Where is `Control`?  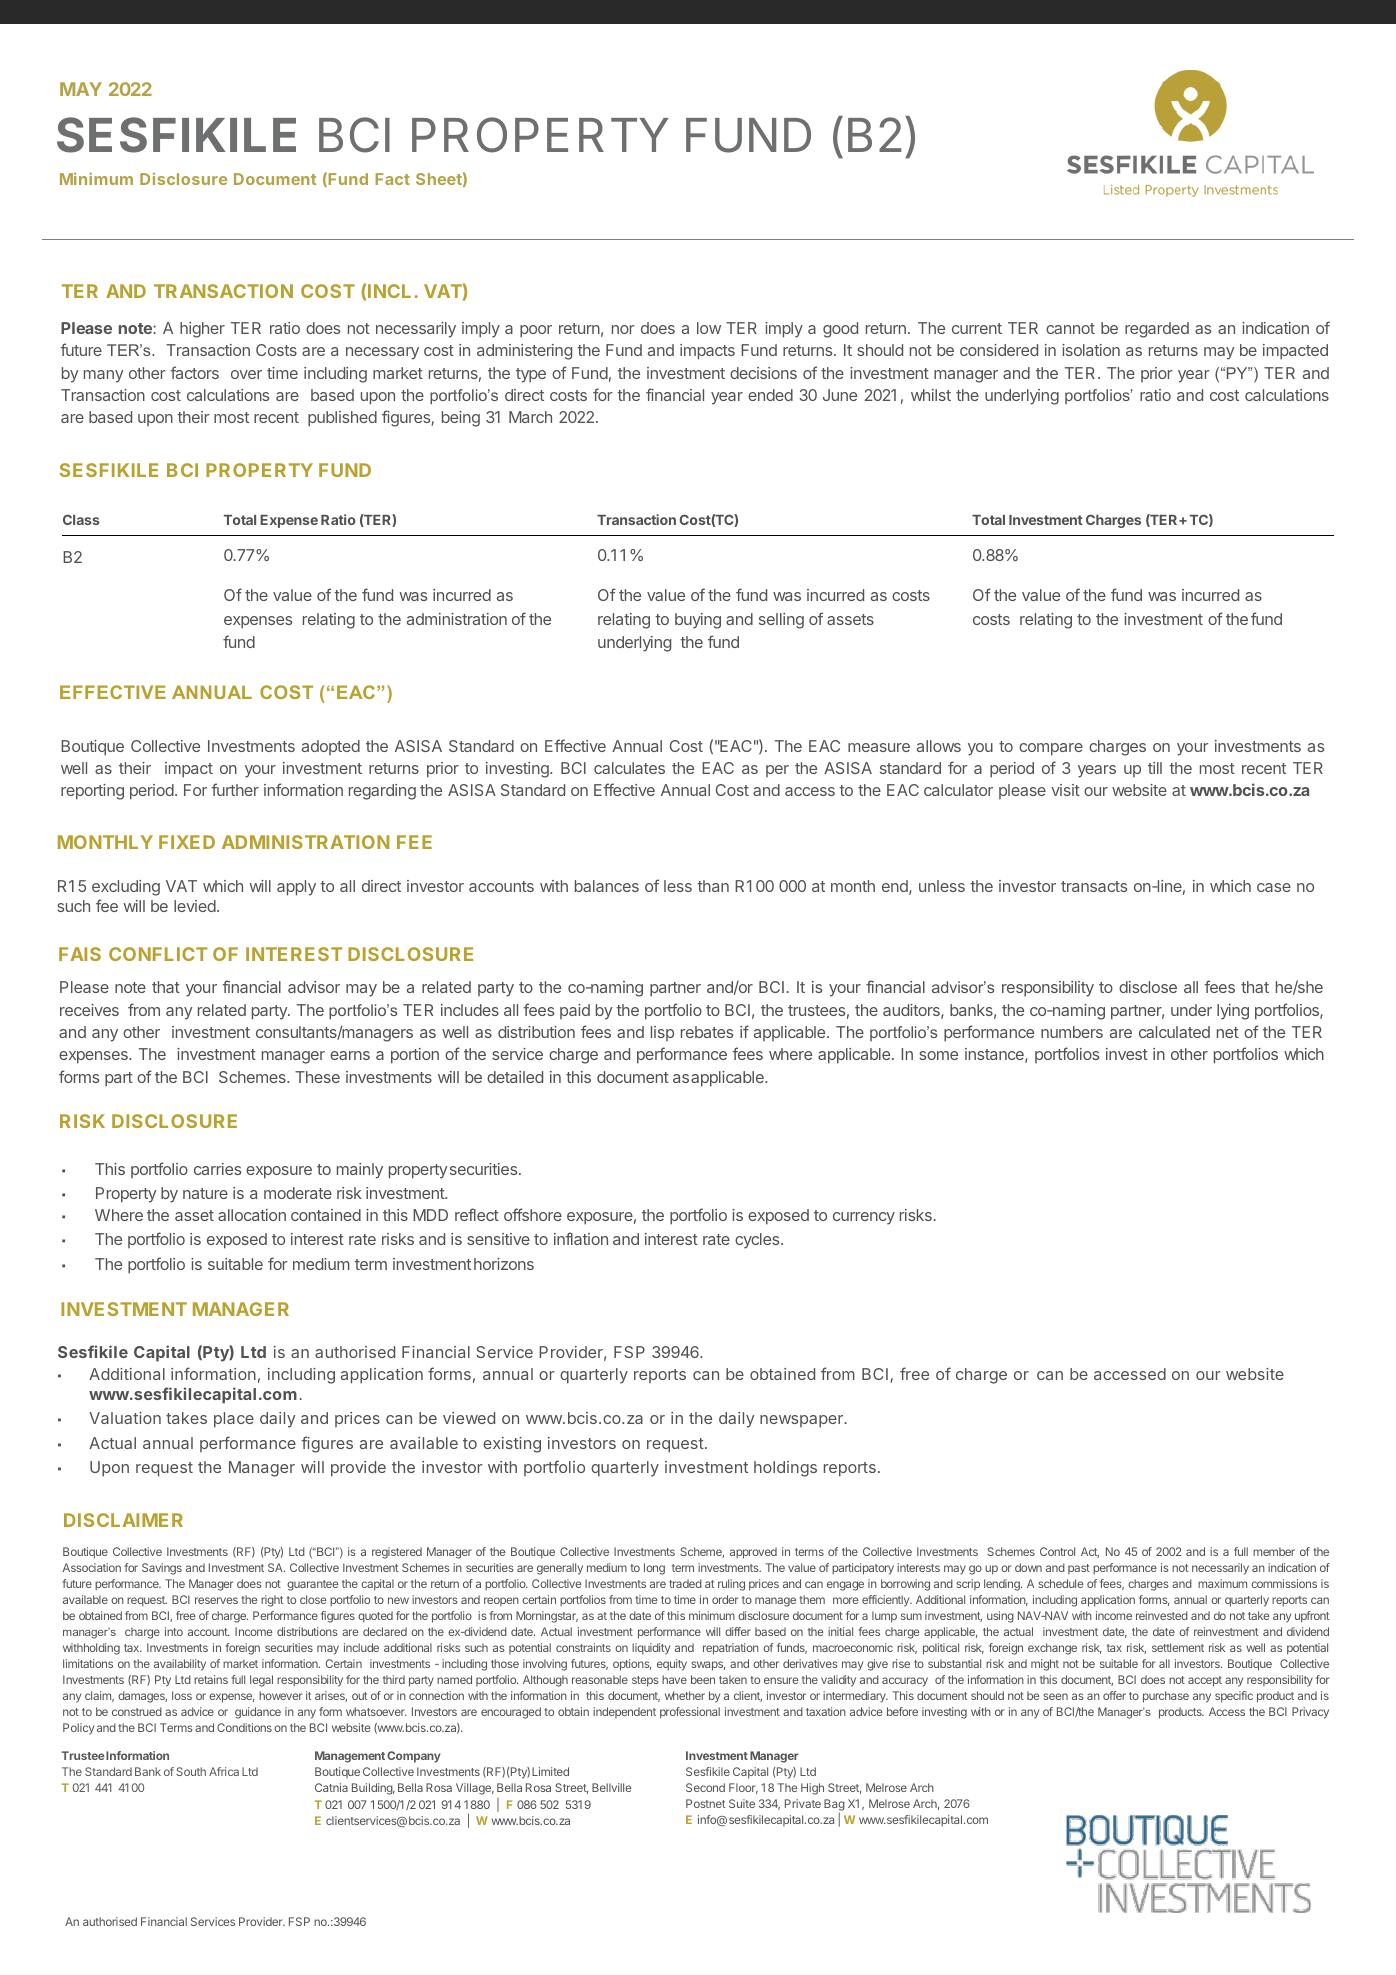
Control is located at coordinates (1057, 1551).
